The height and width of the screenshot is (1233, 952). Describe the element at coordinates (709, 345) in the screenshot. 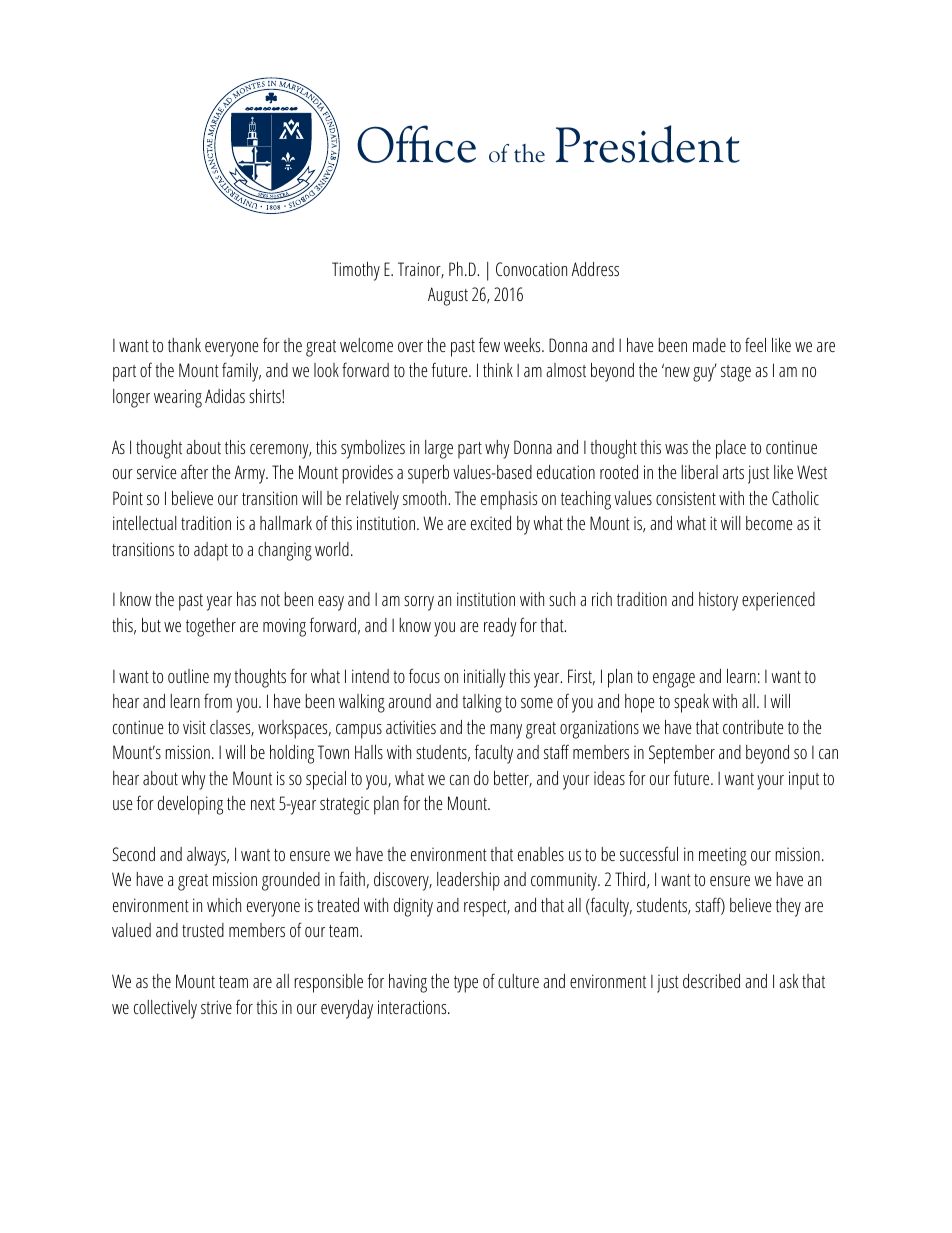

I see `made` at that location.
